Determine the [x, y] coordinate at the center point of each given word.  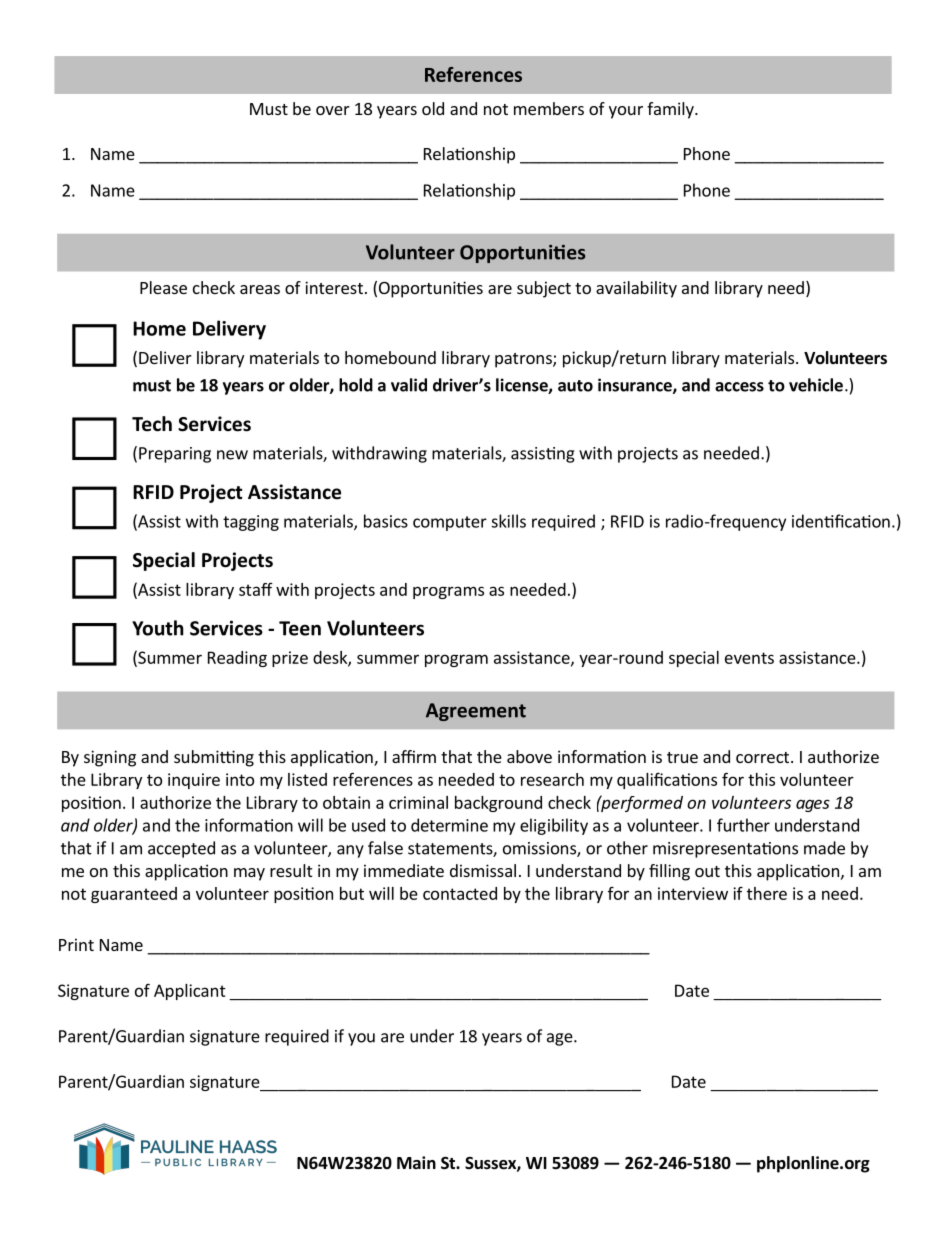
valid [409, 385]
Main [416, 1162]
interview [693, 893]
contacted [460, 893]
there [767, 893]
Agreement [476, 712]
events [749, 658]
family [671, 110]
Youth [158, 628]
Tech [152, 424]
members [549, 108]
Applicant [190, 992]
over [333, 110]
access [739, 387]
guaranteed [134, 895]
